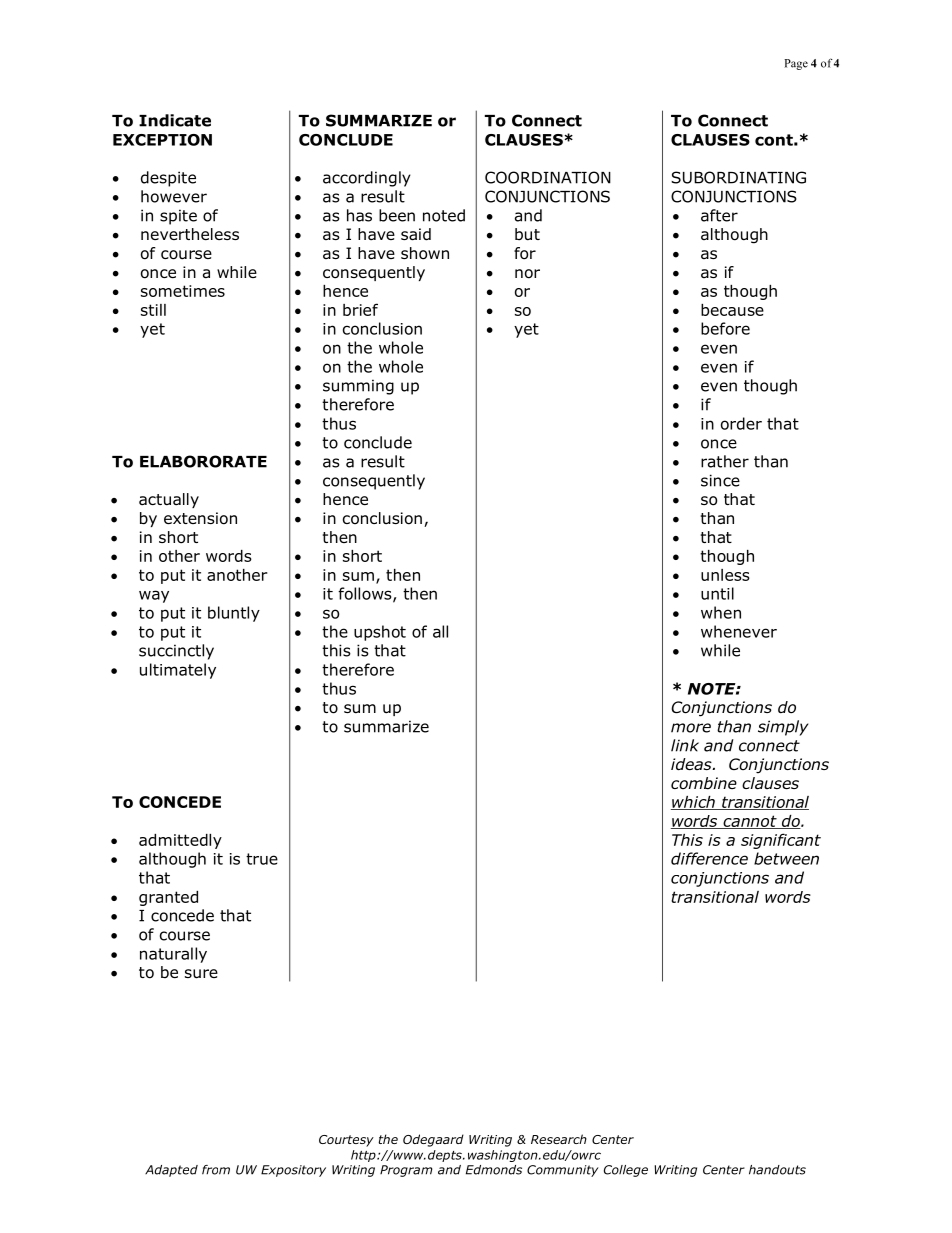 This image has width=952, height=1233. I want to click on admittedly, so click(180, 841).
